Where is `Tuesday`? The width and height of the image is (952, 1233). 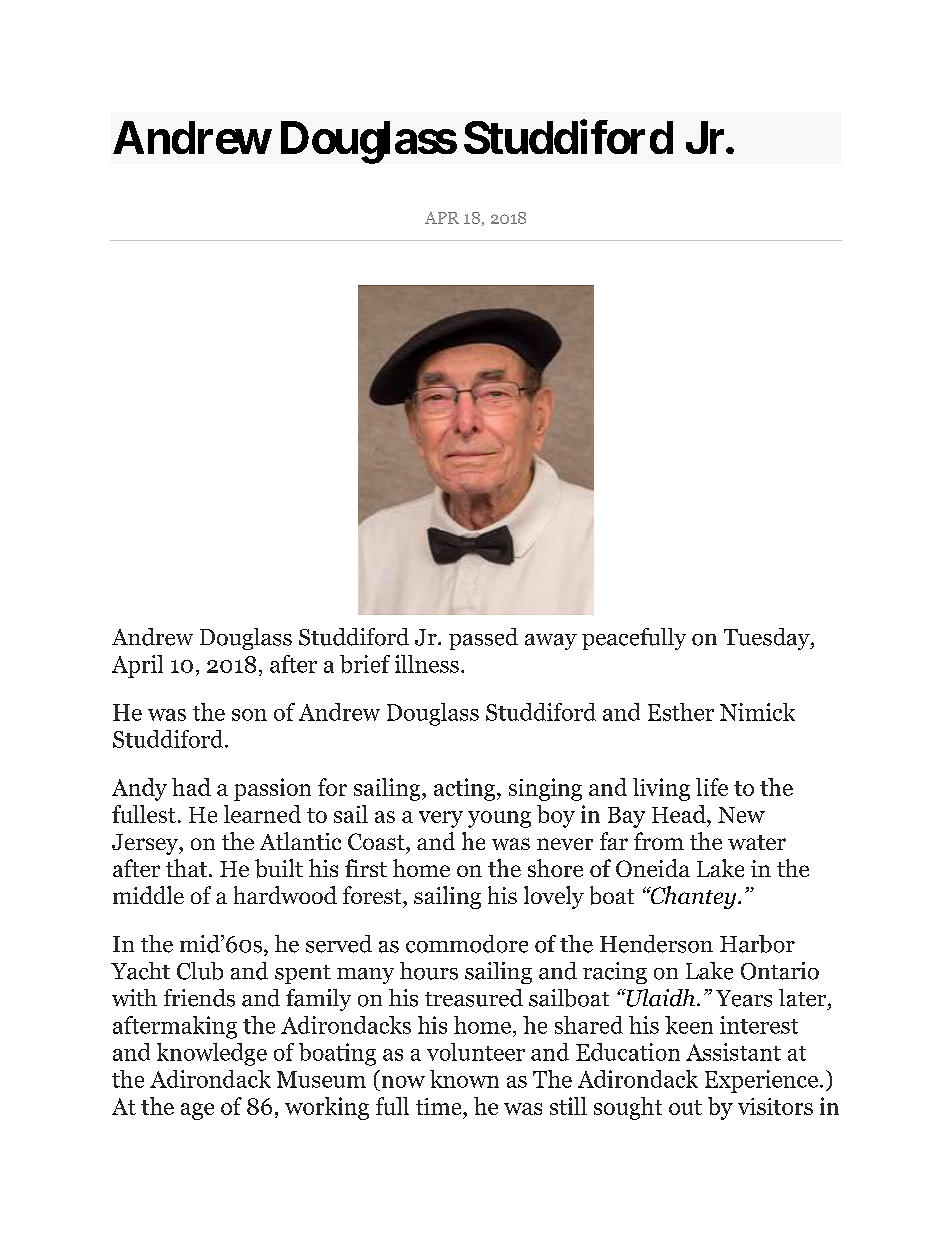
Tuesday is located at coordinates (768, 639).
